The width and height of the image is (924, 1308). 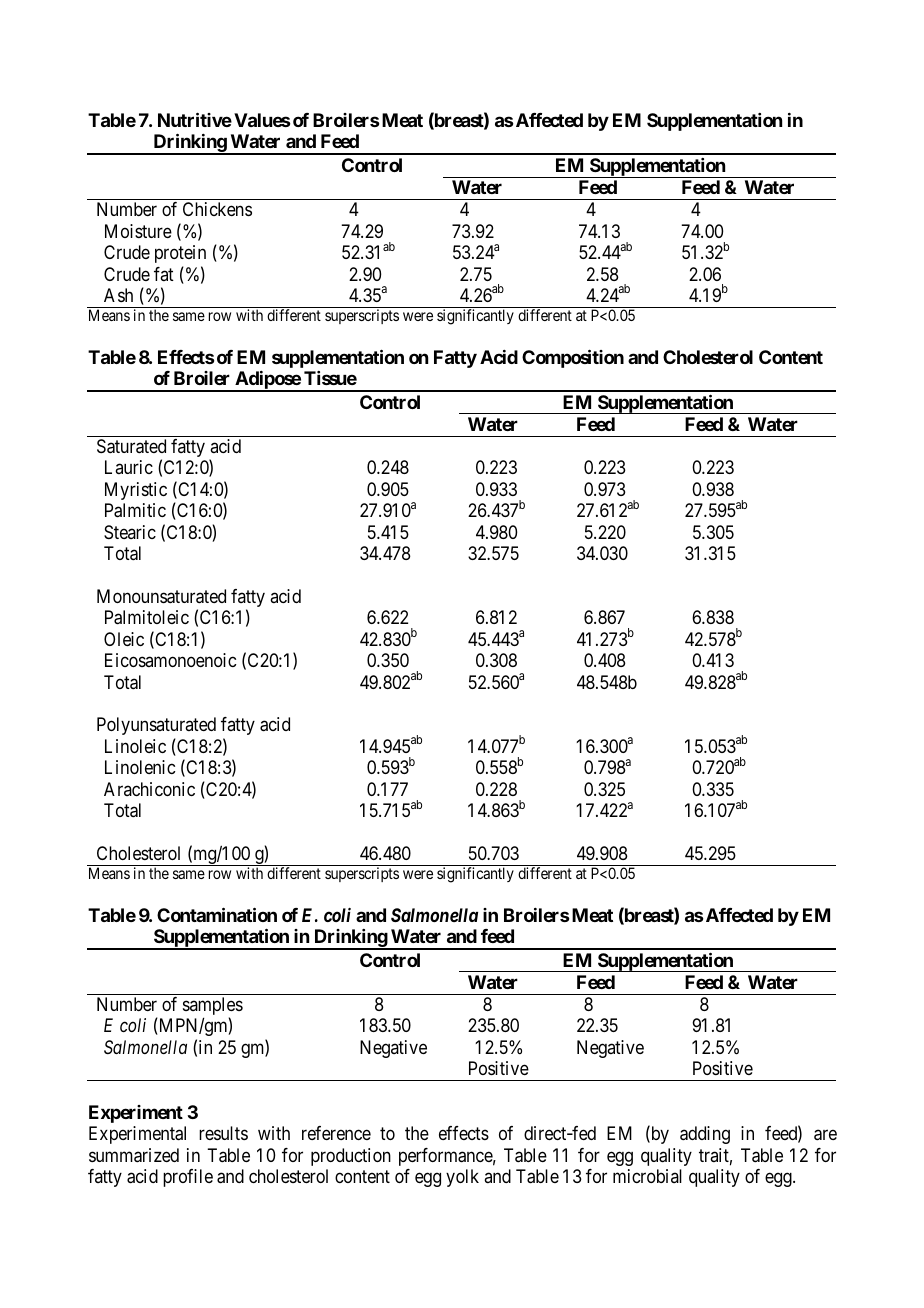 I want to click on Palmitic, so click(x=135, y=510).
